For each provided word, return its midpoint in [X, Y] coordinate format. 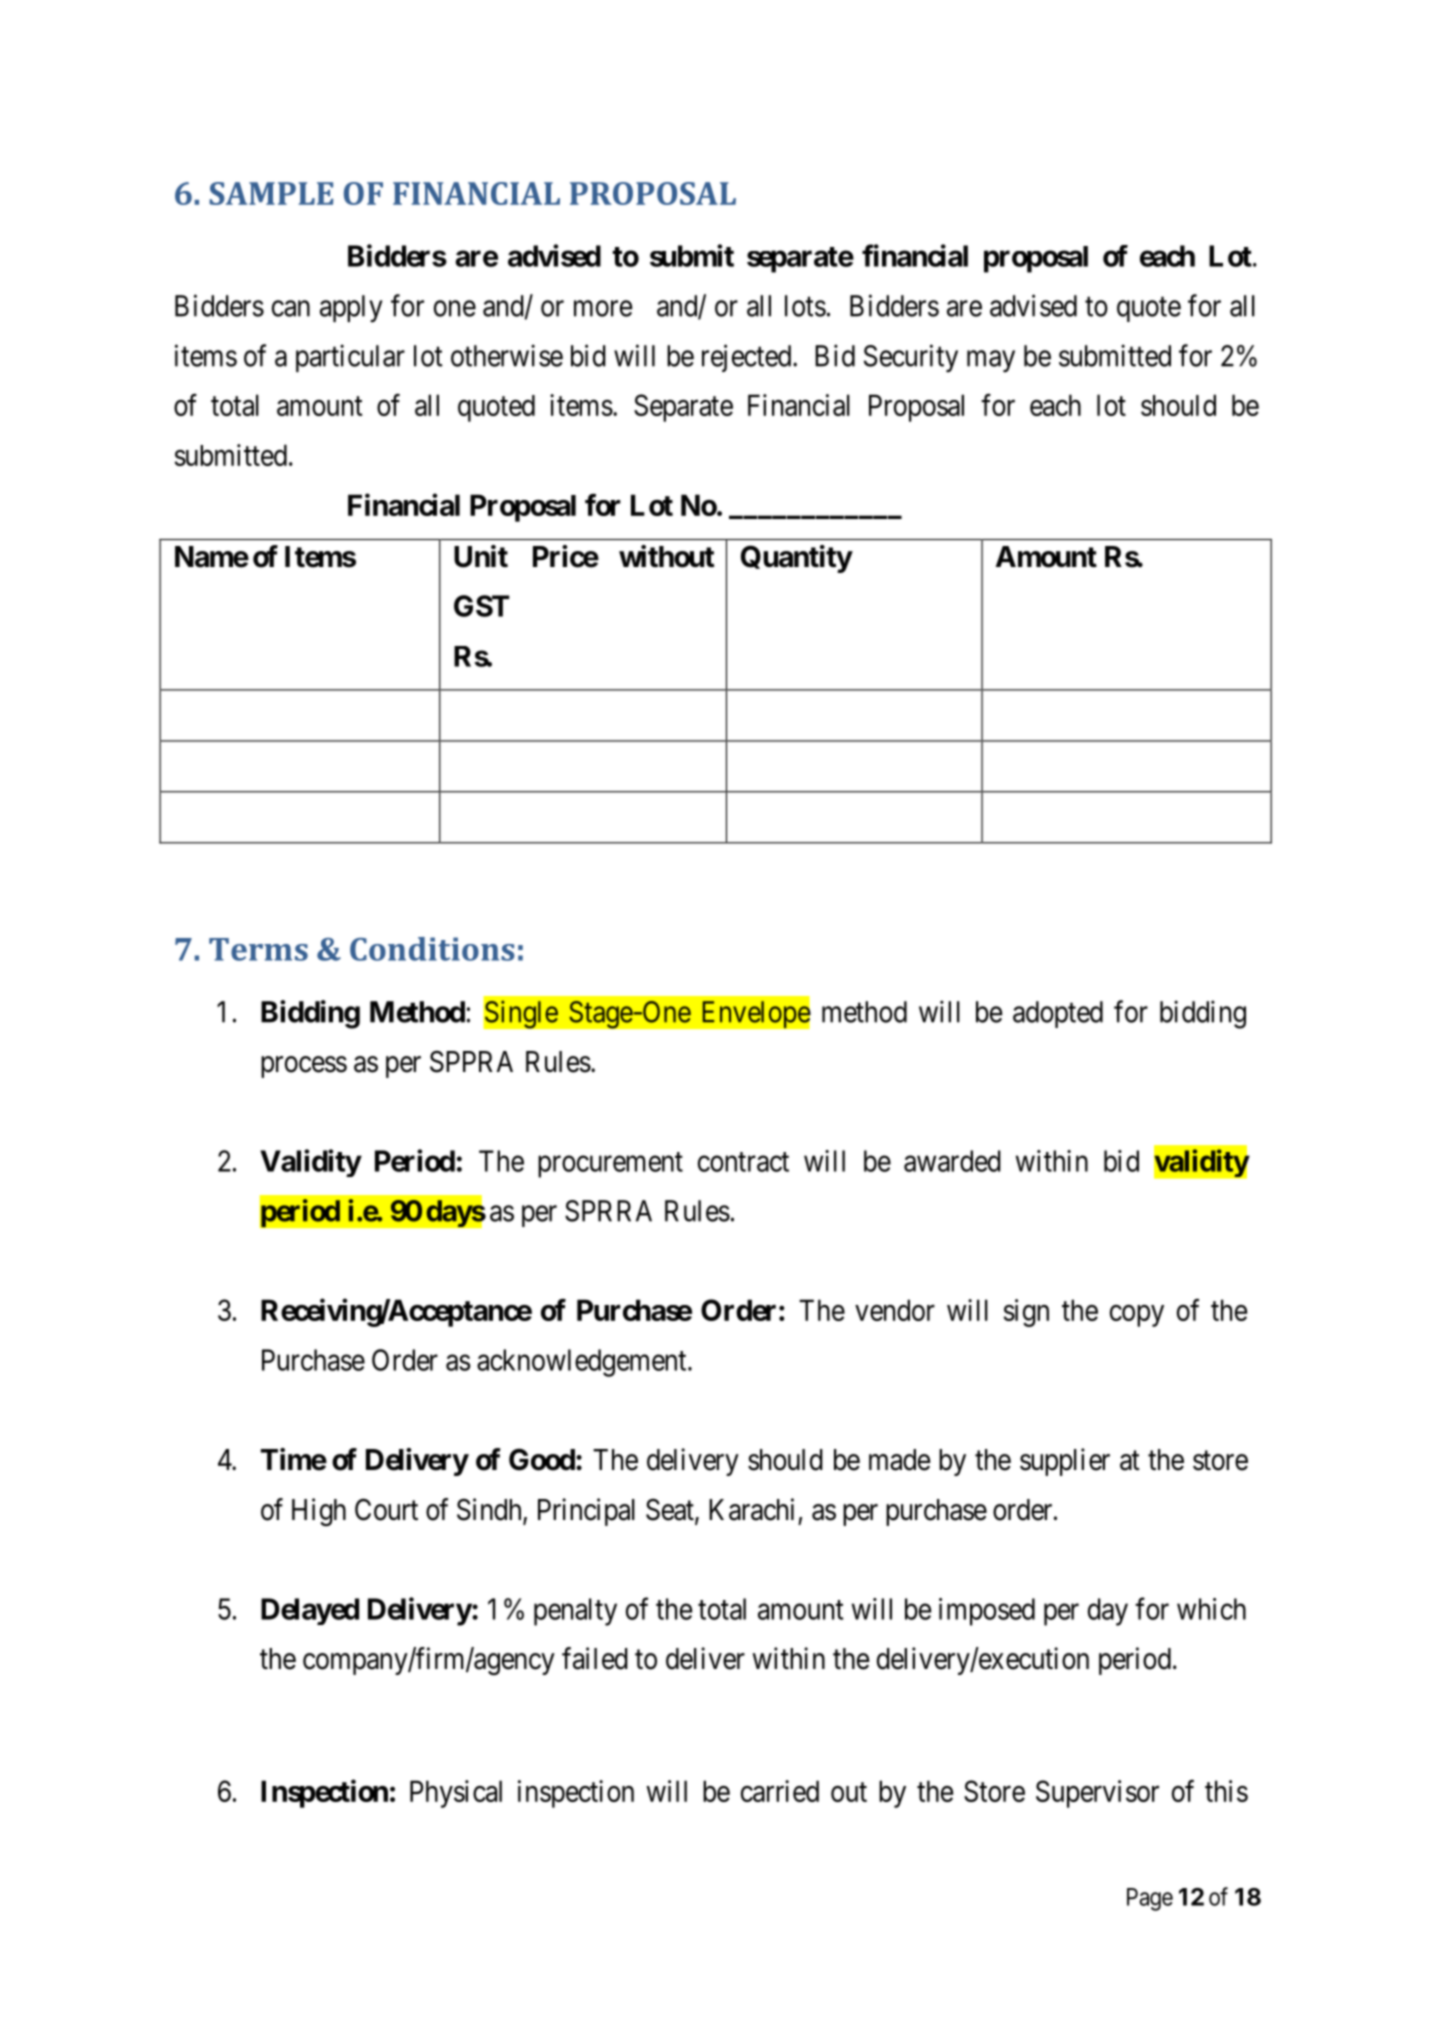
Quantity [796, 559]
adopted [1058, 1014]
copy [1137, 1316]
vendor [895, 1310]
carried [780, 1791]
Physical [456, 1794]
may [991, 361]
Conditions [432, 949]
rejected [748, 358]
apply [351, 309]
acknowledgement [583, 1363]
